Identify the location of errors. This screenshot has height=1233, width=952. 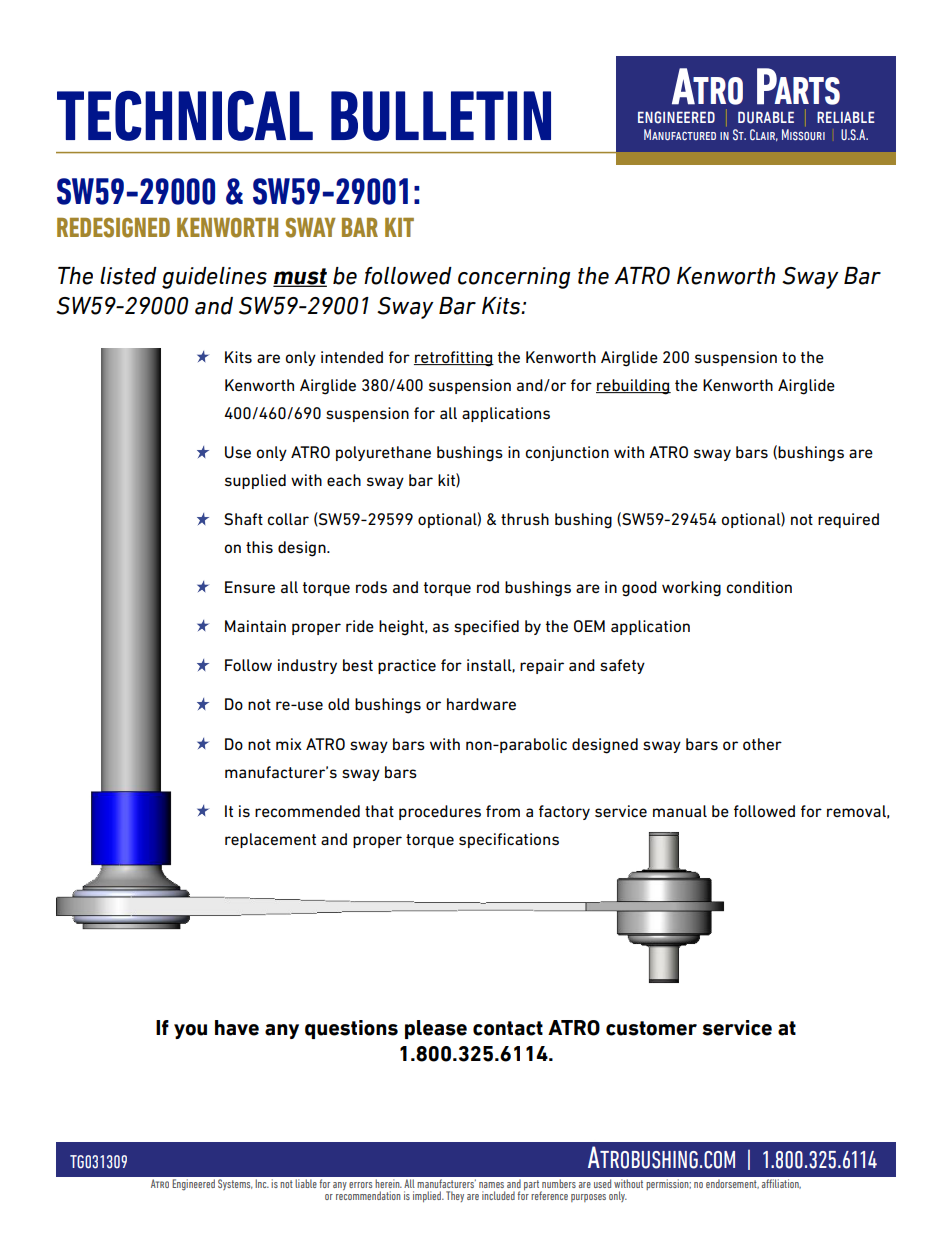
(360, 1185).
